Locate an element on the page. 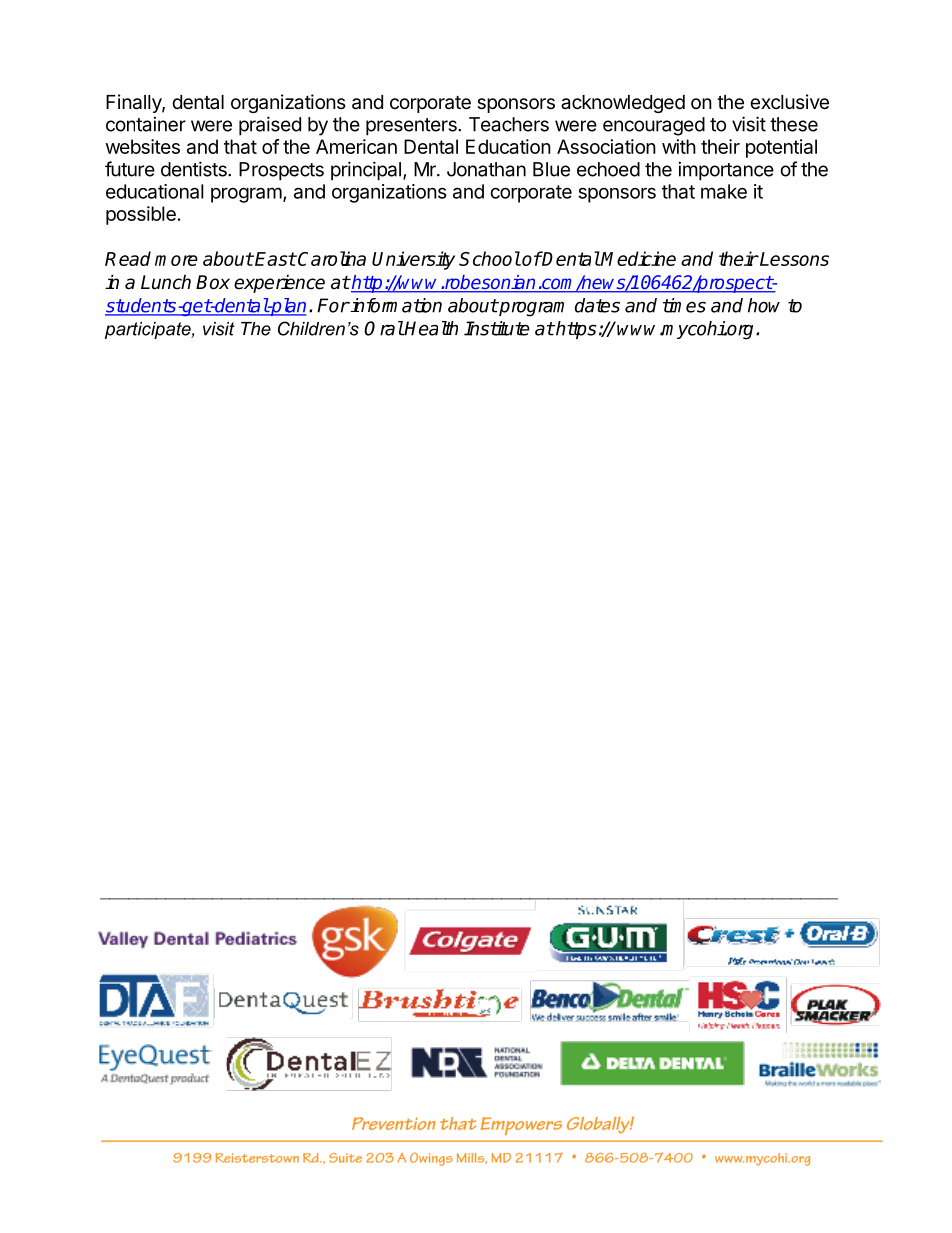 This page has width=952, height=1233. future is located at coordinates (130, 169).
